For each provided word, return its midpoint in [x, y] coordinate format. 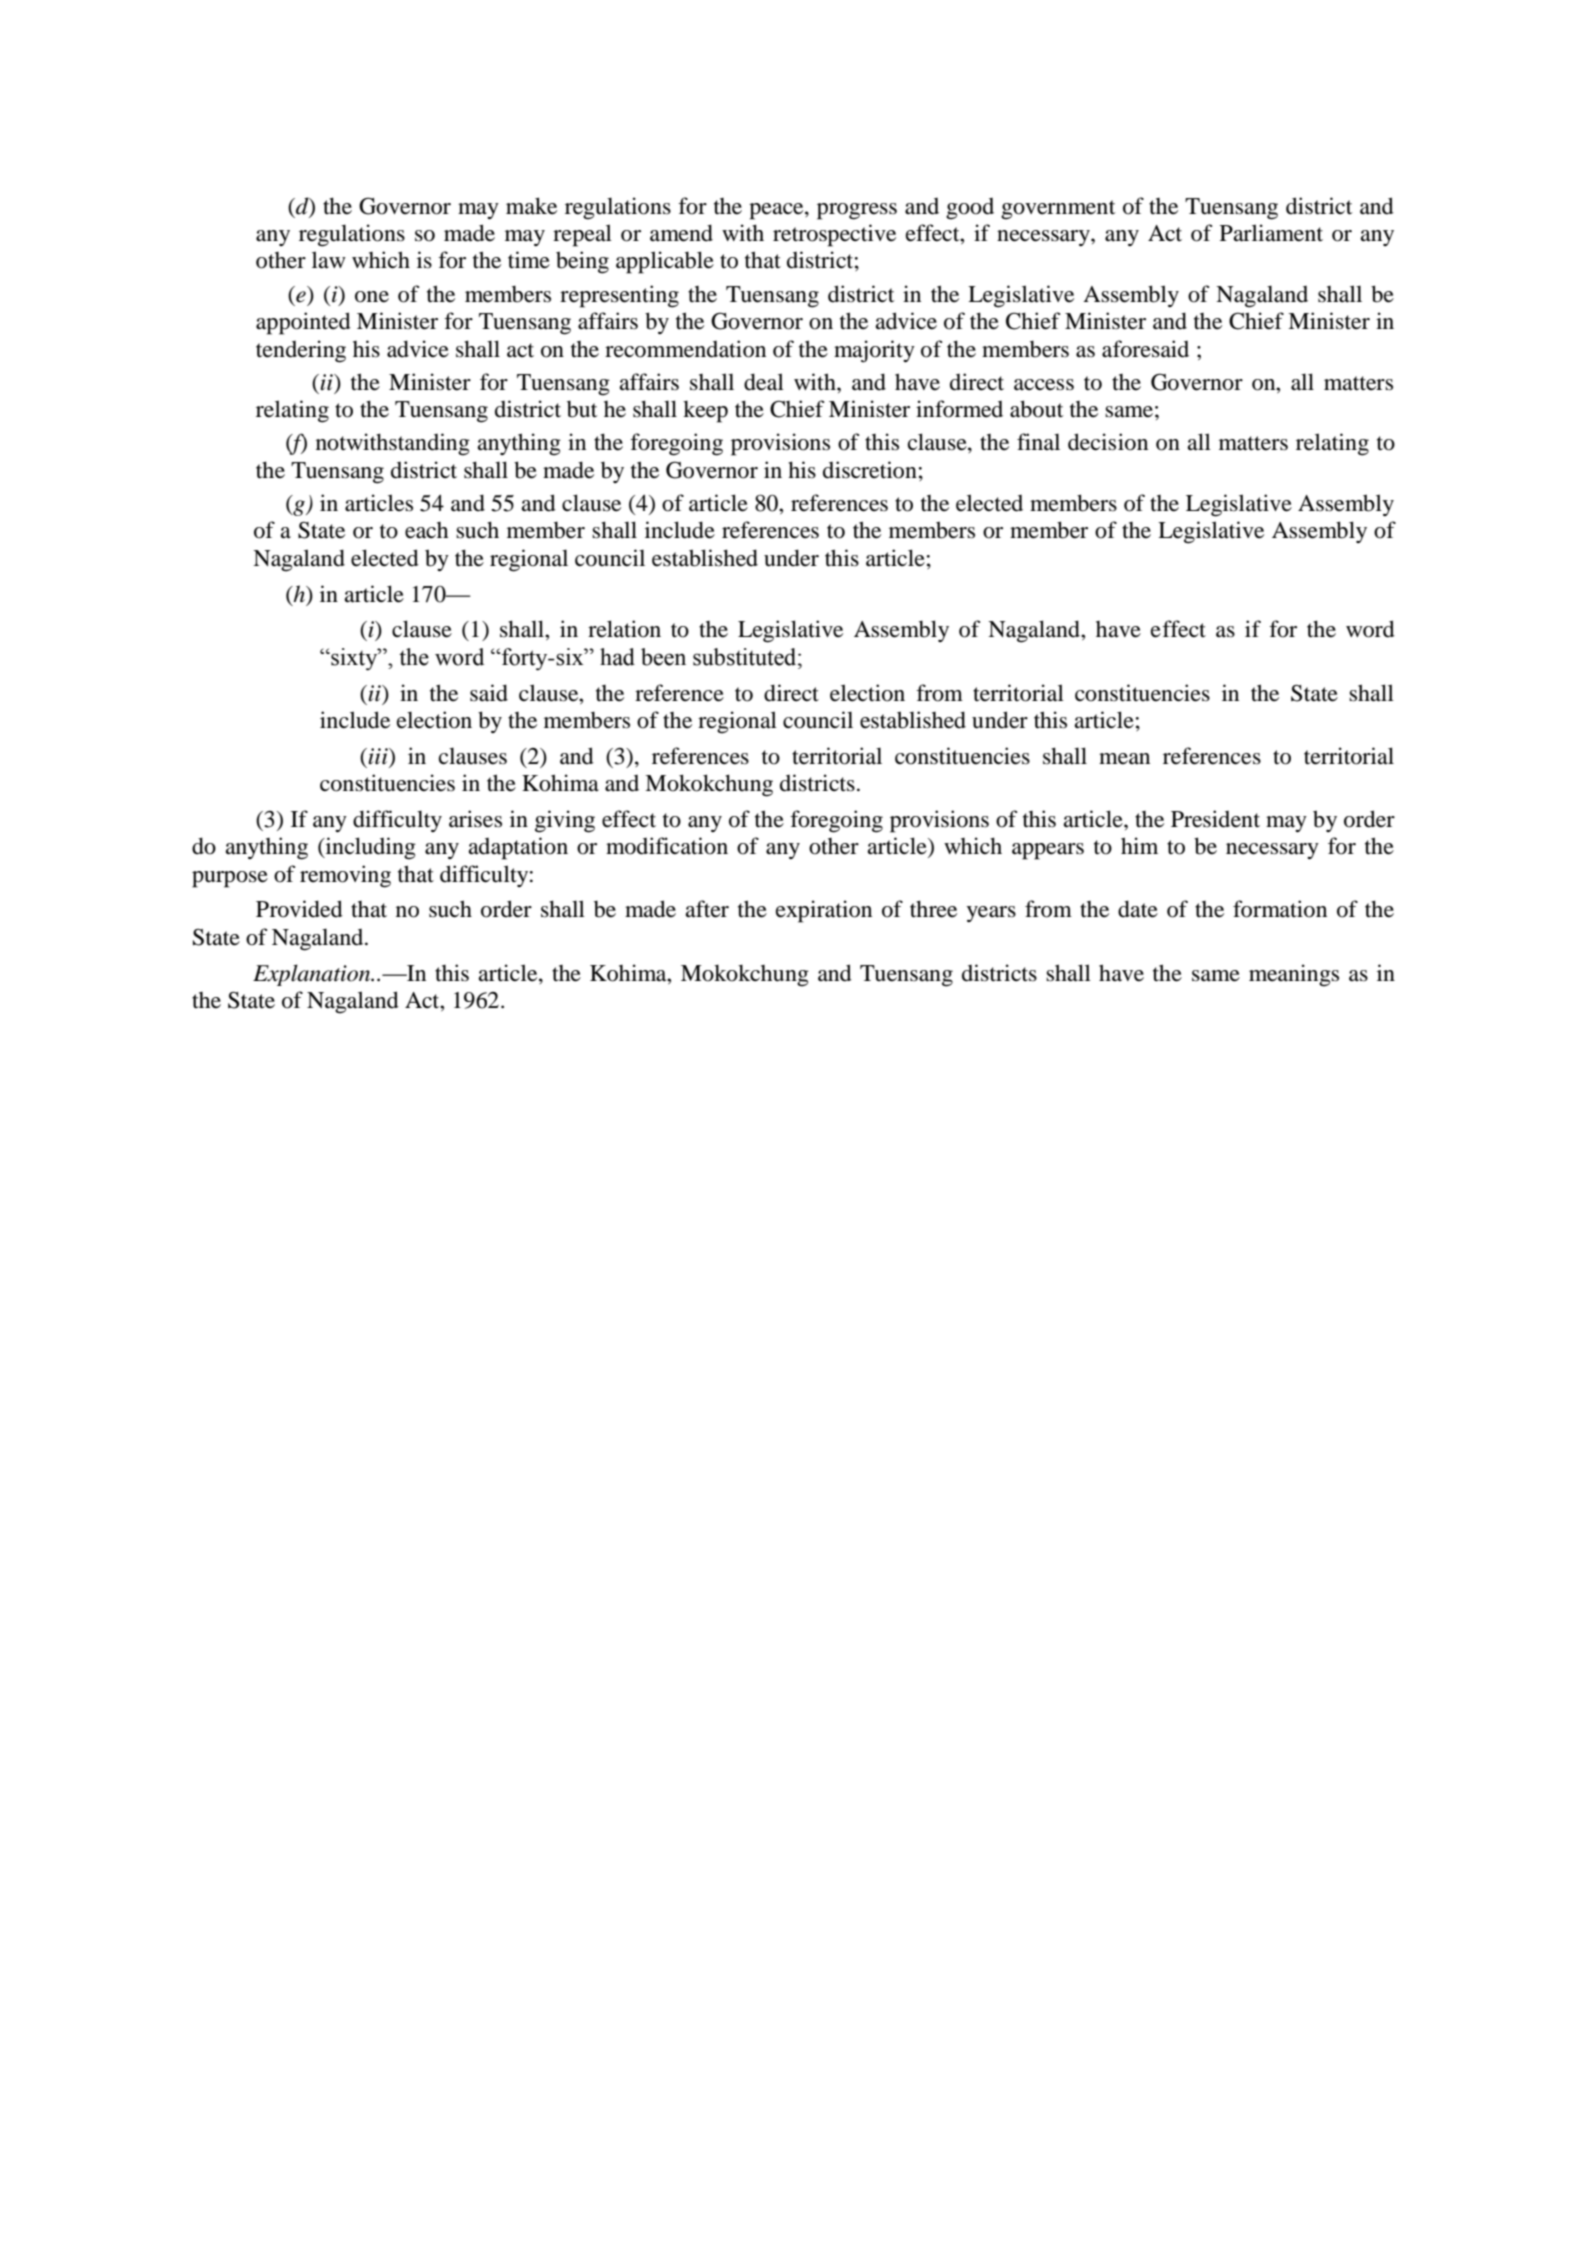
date [1138, 909]
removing [345, 876]
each [426, 530]
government [1058, 210]
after [707, 909]
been [663, 657]
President [1215, 819]
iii [379, 756]
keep [705, 412]
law [329, 260]
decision [1108, 442]
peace [777, 211]
